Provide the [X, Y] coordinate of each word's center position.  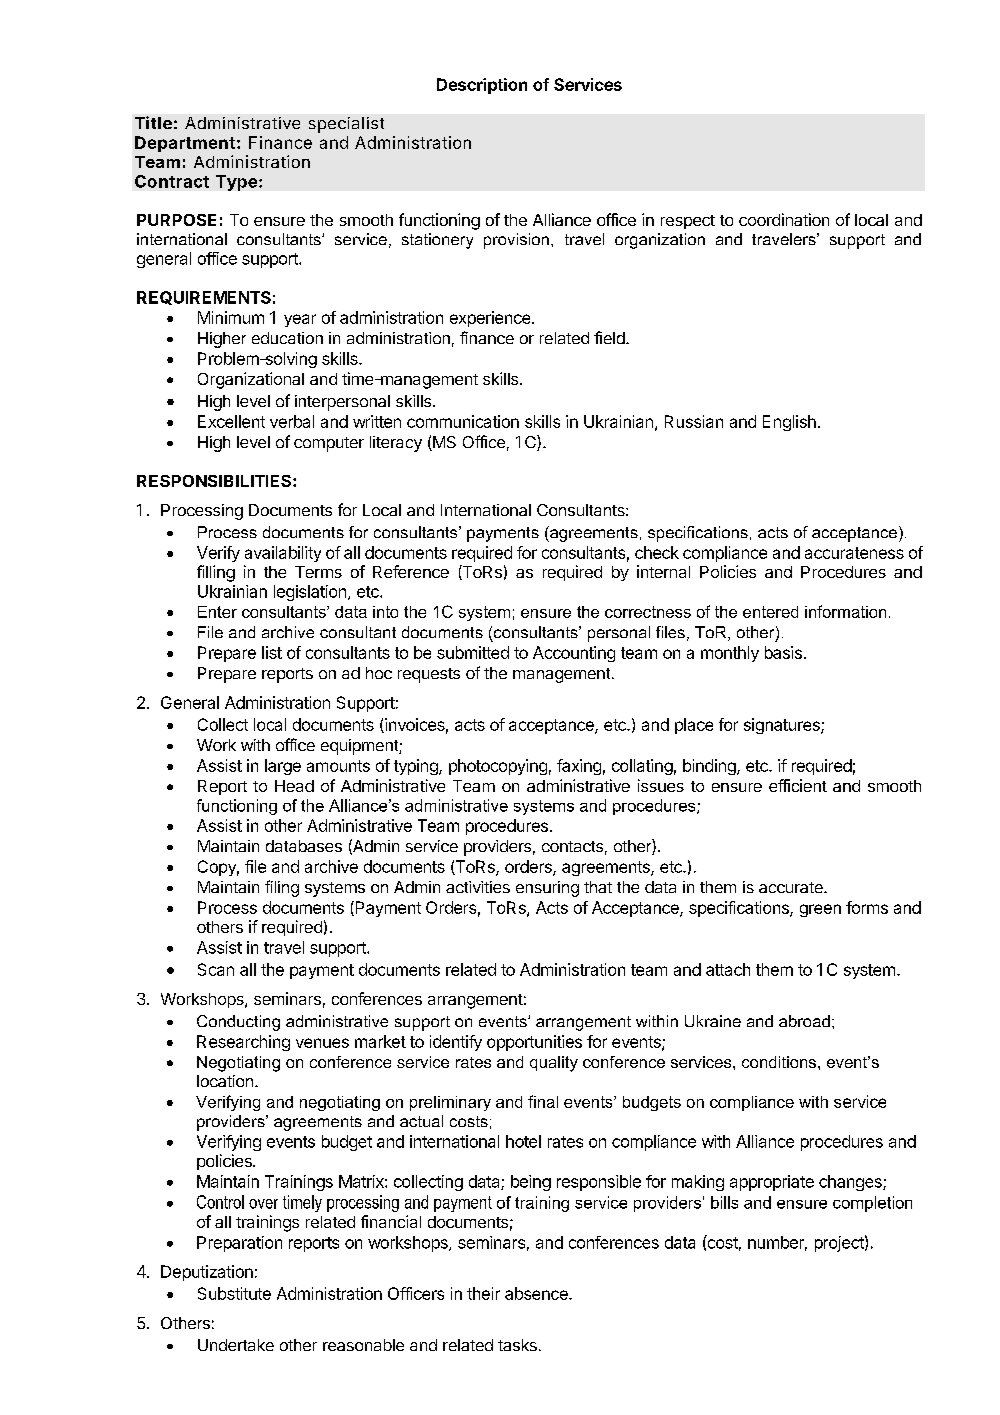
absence [537, 1293]
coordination [784, 219]
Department [185, 144]
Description [482, 86]
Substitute [234, 1293]
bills [724, 1202]
